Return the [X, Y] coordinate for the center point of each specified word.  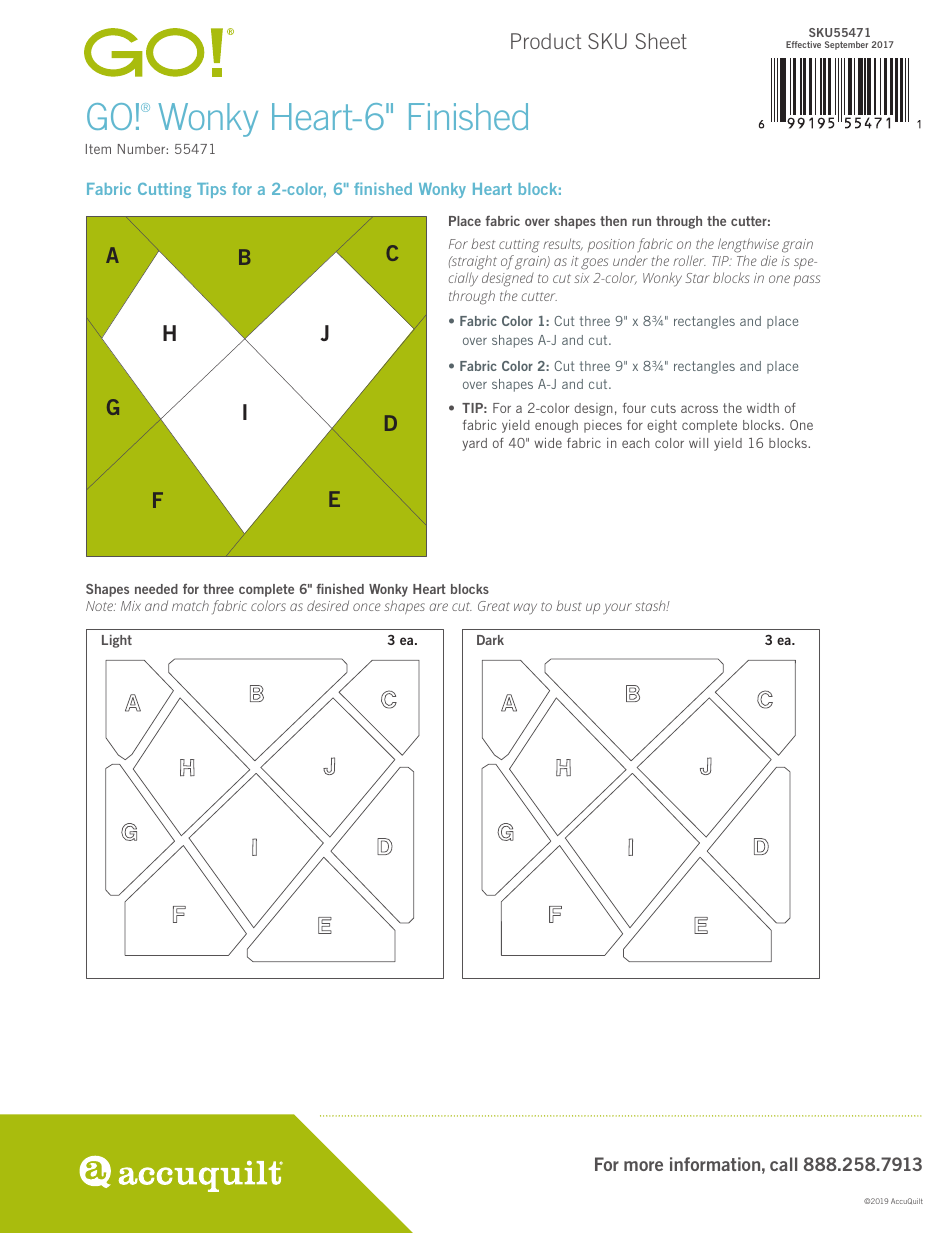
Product [546, 41]
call [783, 1164]
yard [474, 444]
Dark [490, 640]
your [617, 609]
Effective [803, 44]
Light [117, 641]
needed [156, 589]
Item [98, 149]
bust [569, 606]
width [763, 408]
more [643, 1166]
